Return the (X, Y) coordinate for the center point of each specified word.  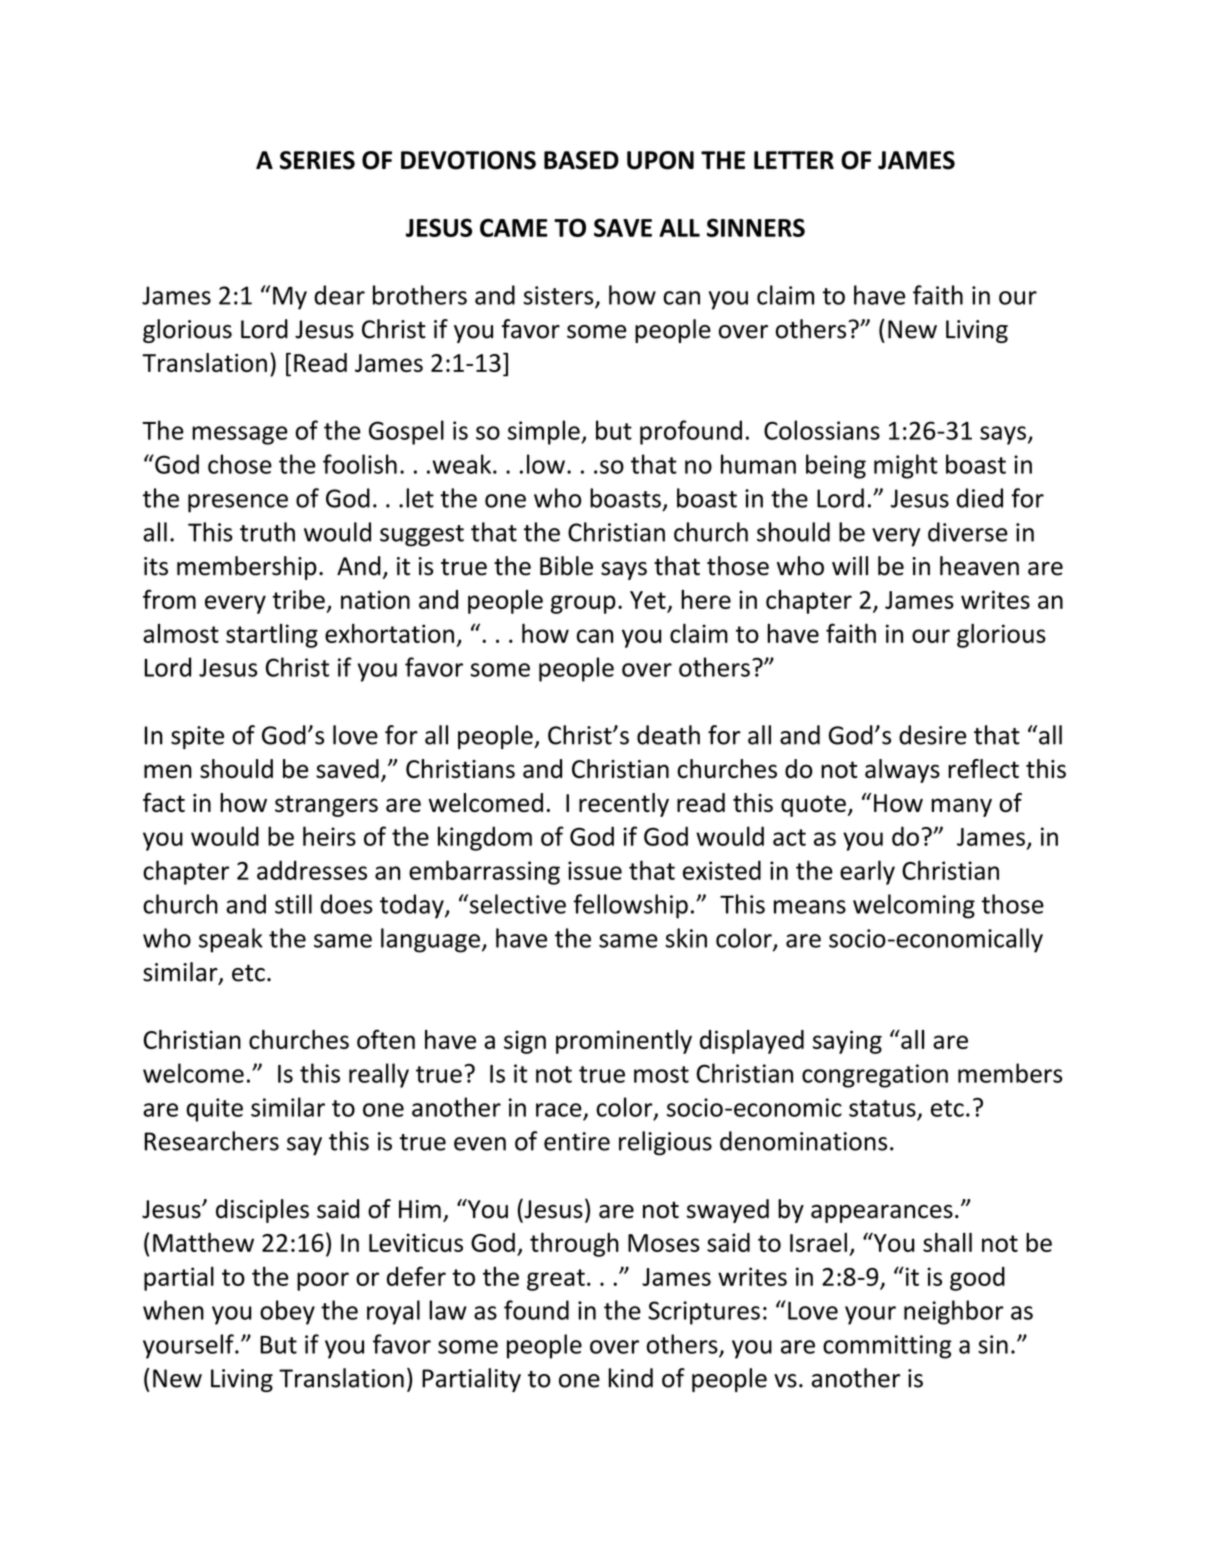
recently (624, 805)
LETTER (794, 160)
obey (287, 1312)
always (902, 771)
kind (631, 1378)
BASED (581, 160)
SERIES (317, 160)
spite (197, 737)
